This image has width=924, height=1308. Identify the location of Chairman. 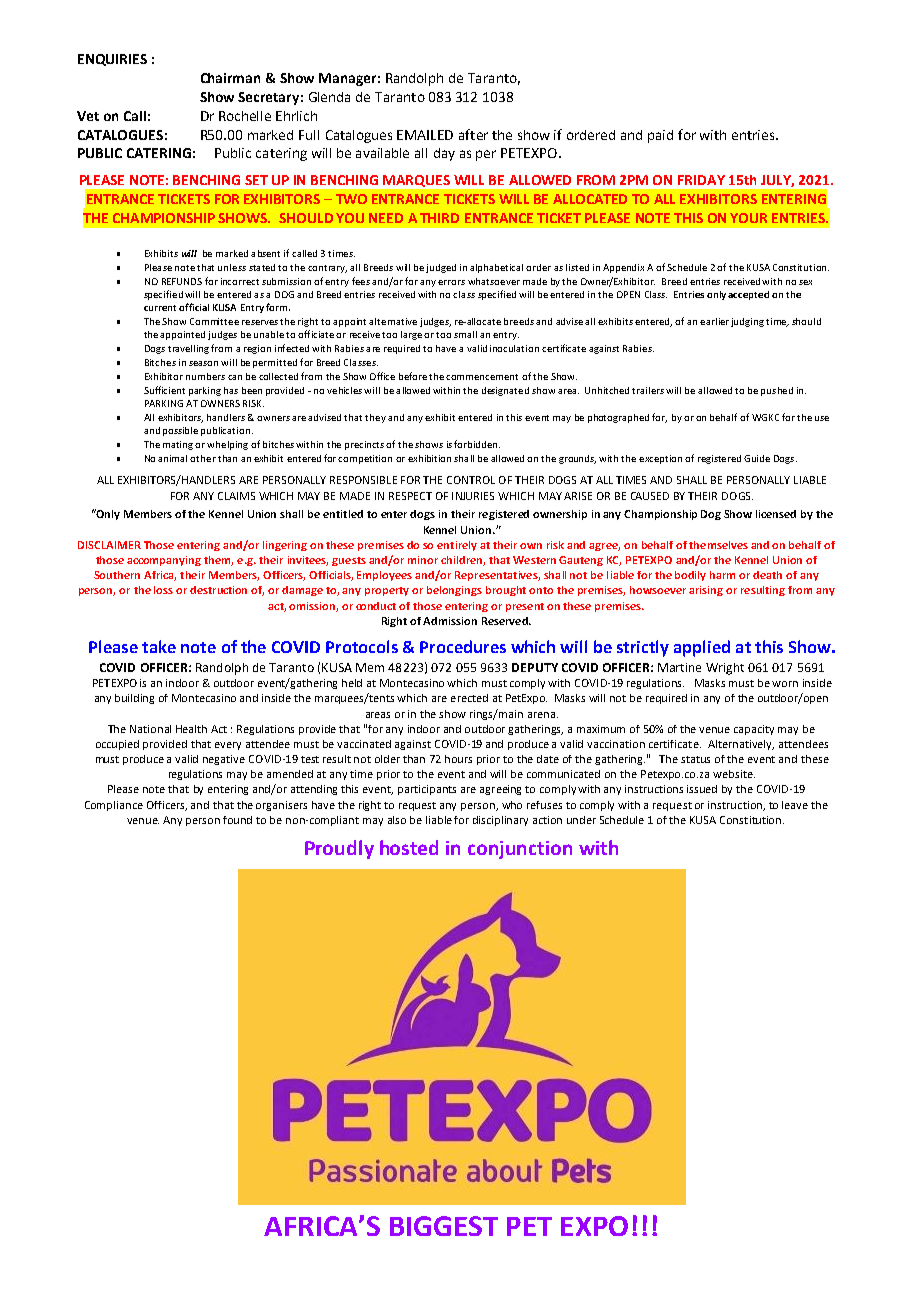
(230, 78).
